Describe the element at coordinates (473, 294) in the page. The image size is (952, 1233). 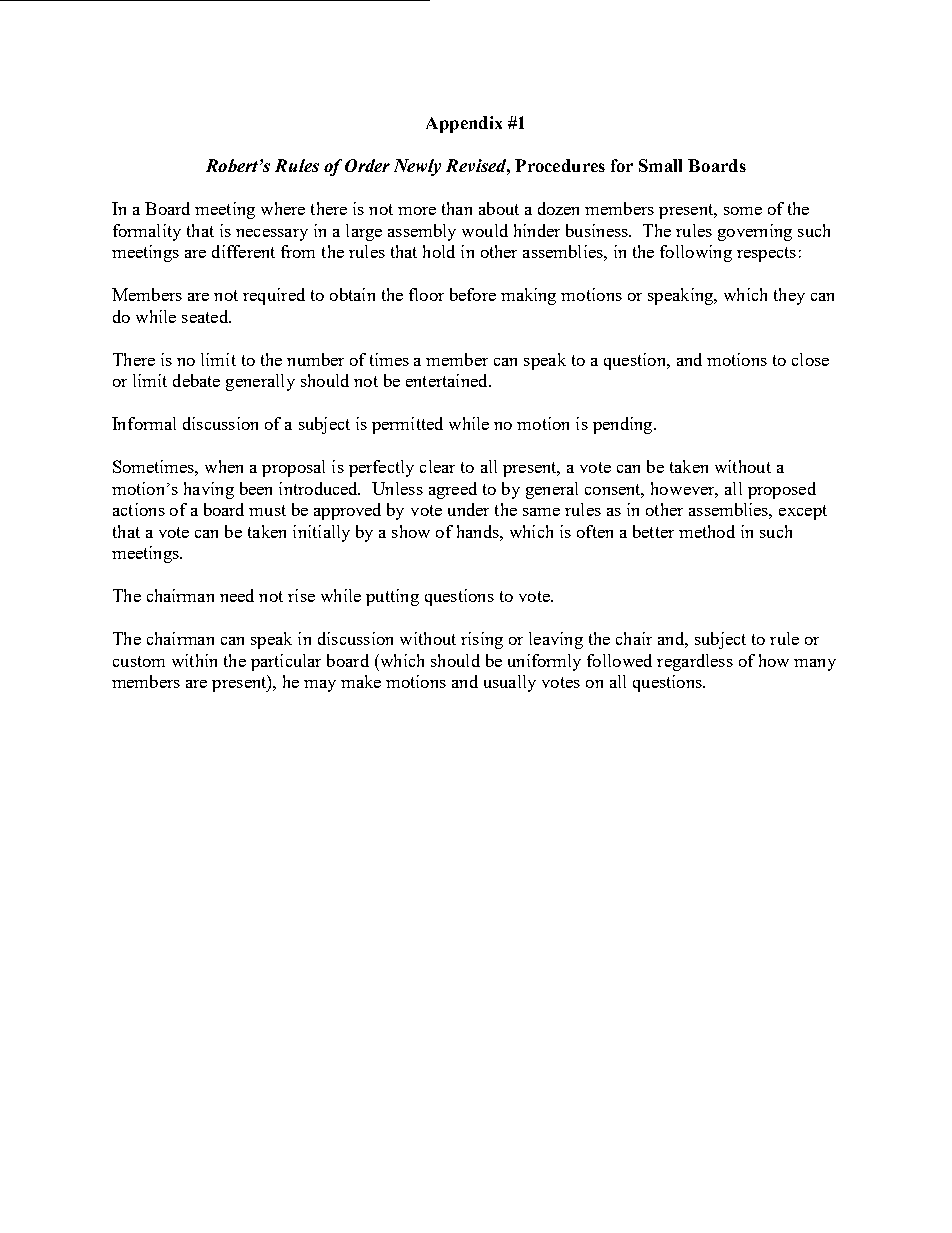
I see `before` at that location.
